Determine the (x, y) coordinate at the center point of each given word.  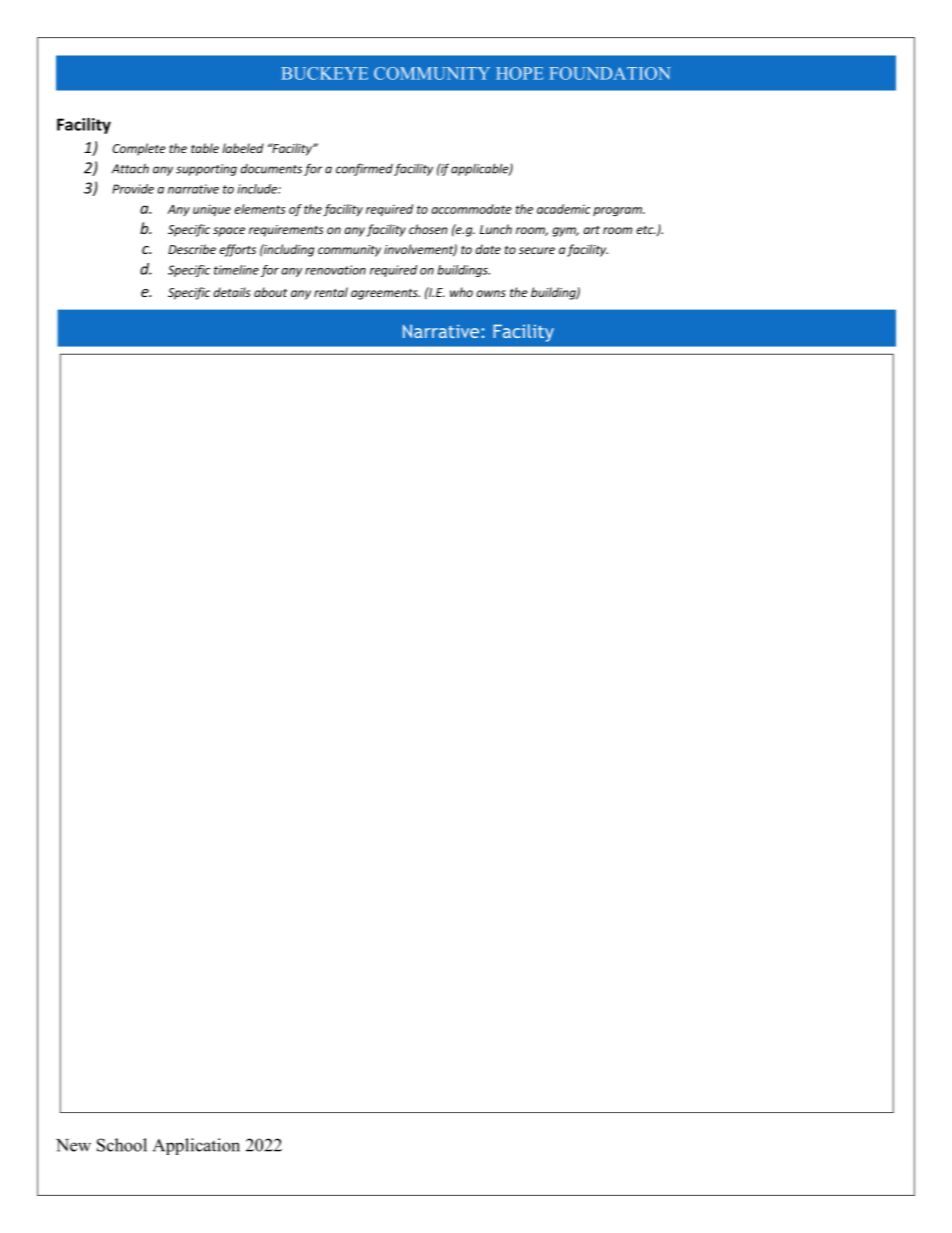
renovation (335, 270)
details (232, 292)
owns (491, 293)
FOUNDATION (610, 73)
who (461, 292)
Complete (139, 149)
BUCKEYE (324, 73)
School (122, 1145)
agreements (385, 294)
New (73, 1145)
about (270, 292)
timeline (236, 270)
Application (196, 1146)
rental (331, 292)
